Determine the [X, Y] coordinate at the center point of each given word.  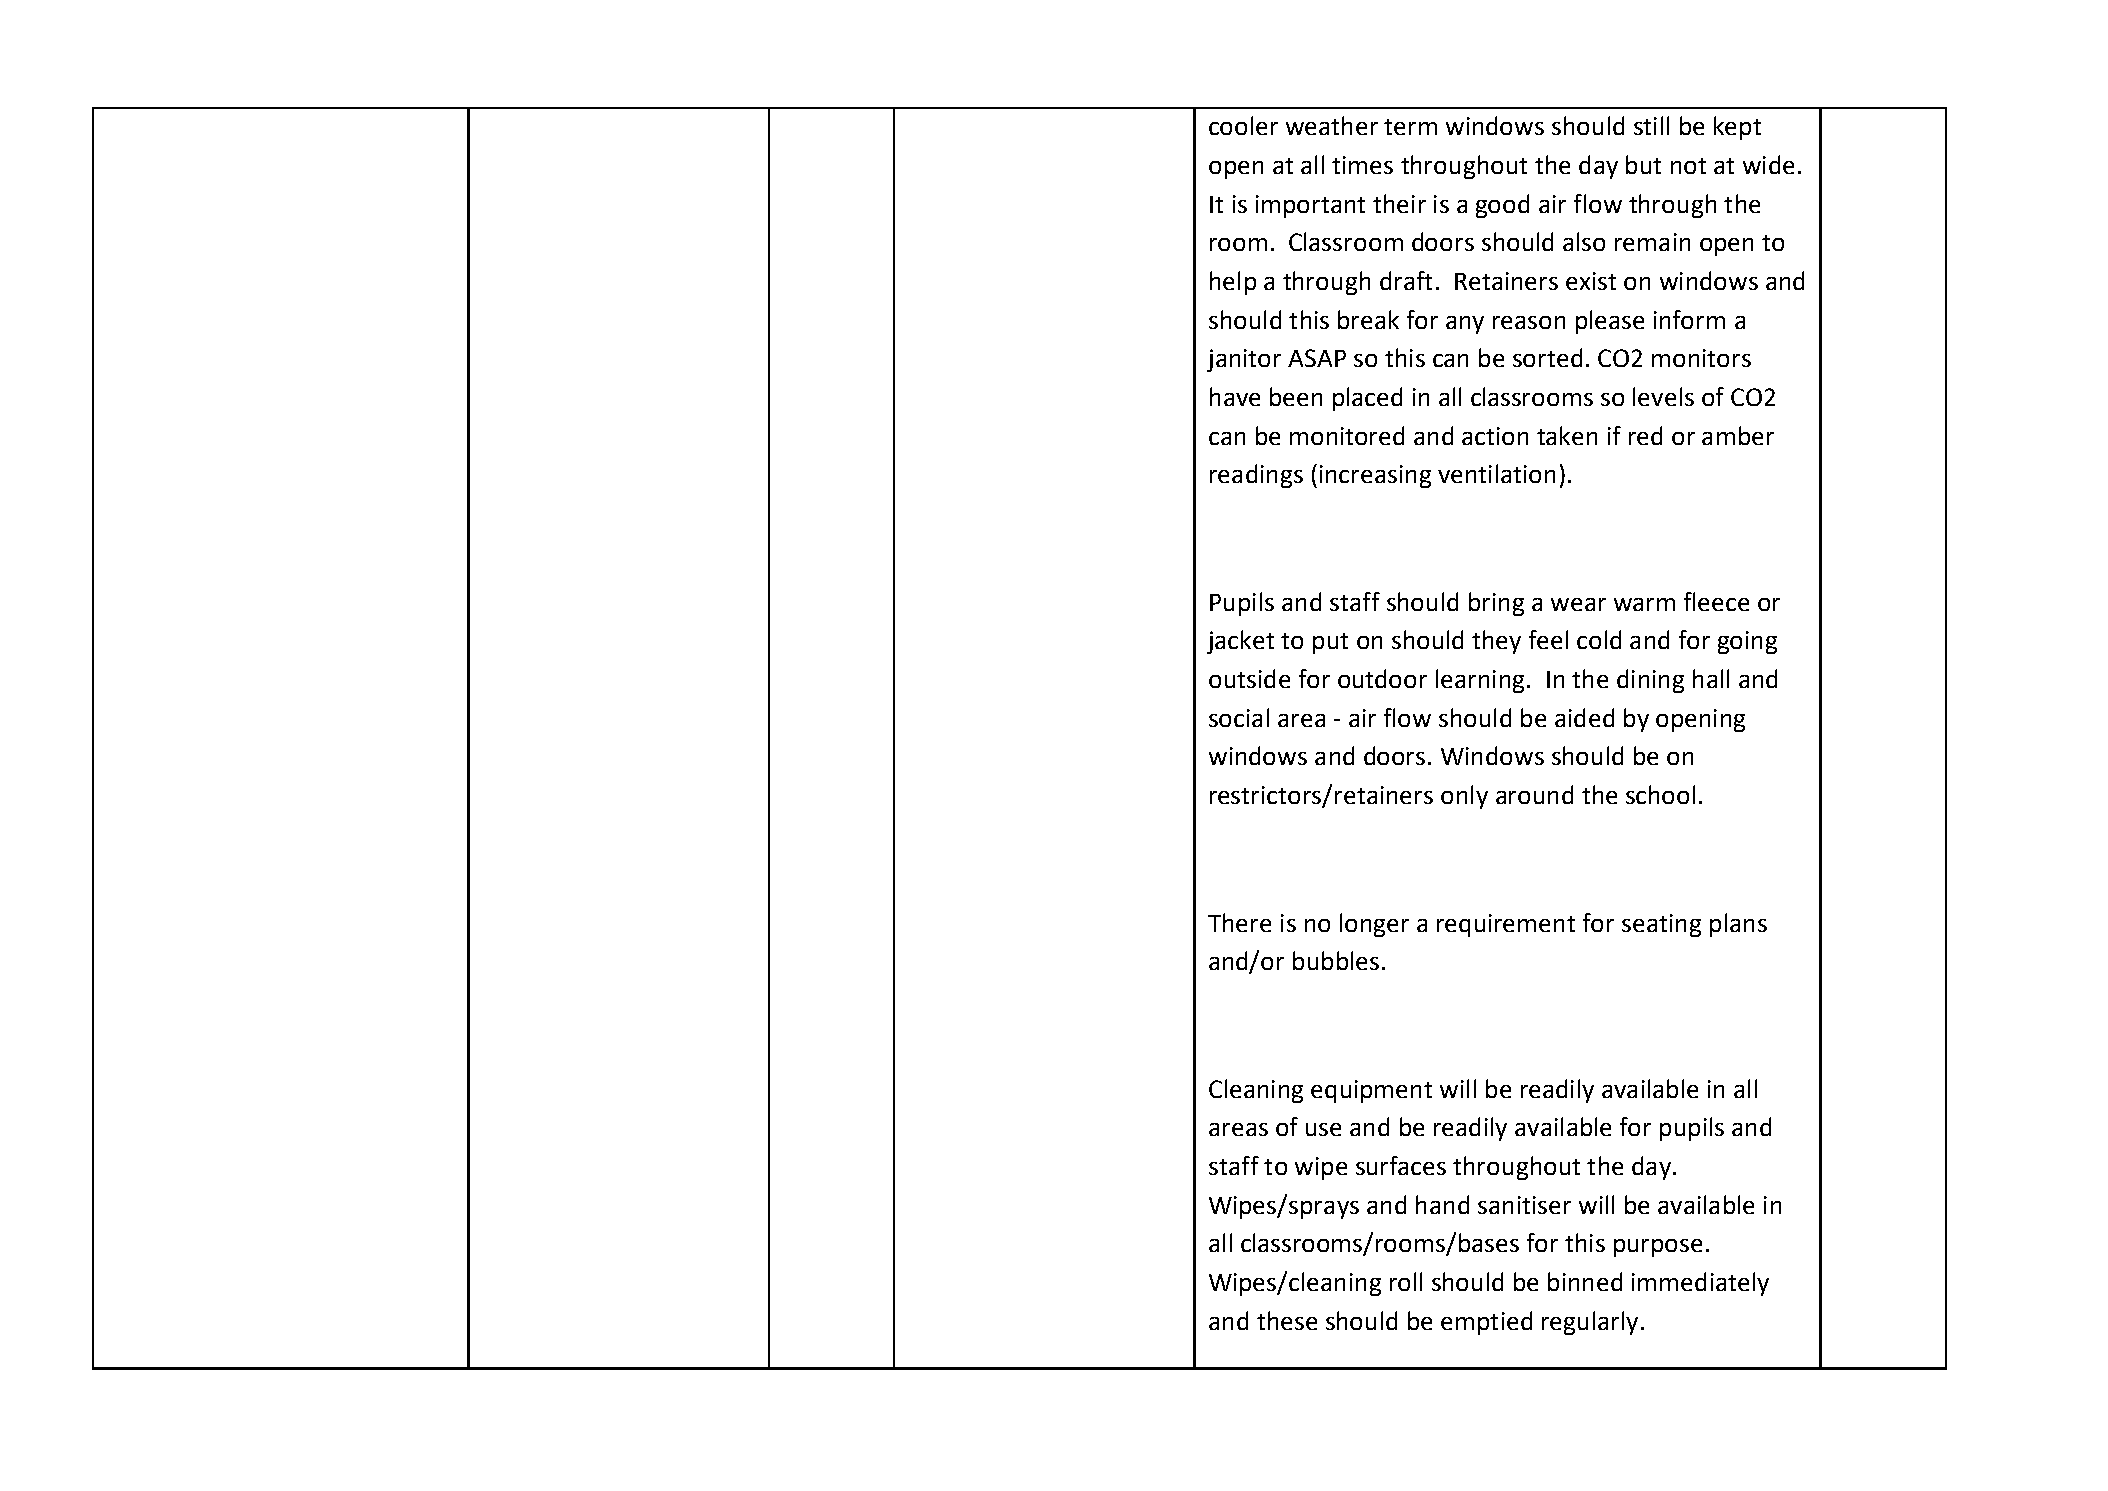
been [1296, 396]
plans [1738, 925]
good [1502, 206]
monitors [1701, 358]
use [1323, 1129]
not [1688, 166]
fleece [1716, 601]
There [1239, 922]
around [1534, 794]
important [1310, 206]
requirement [1506, 925]
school [1660, 794]
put [1330, 643]
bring [1496, 604]
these [1287, 1320]
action [1495, 436]
